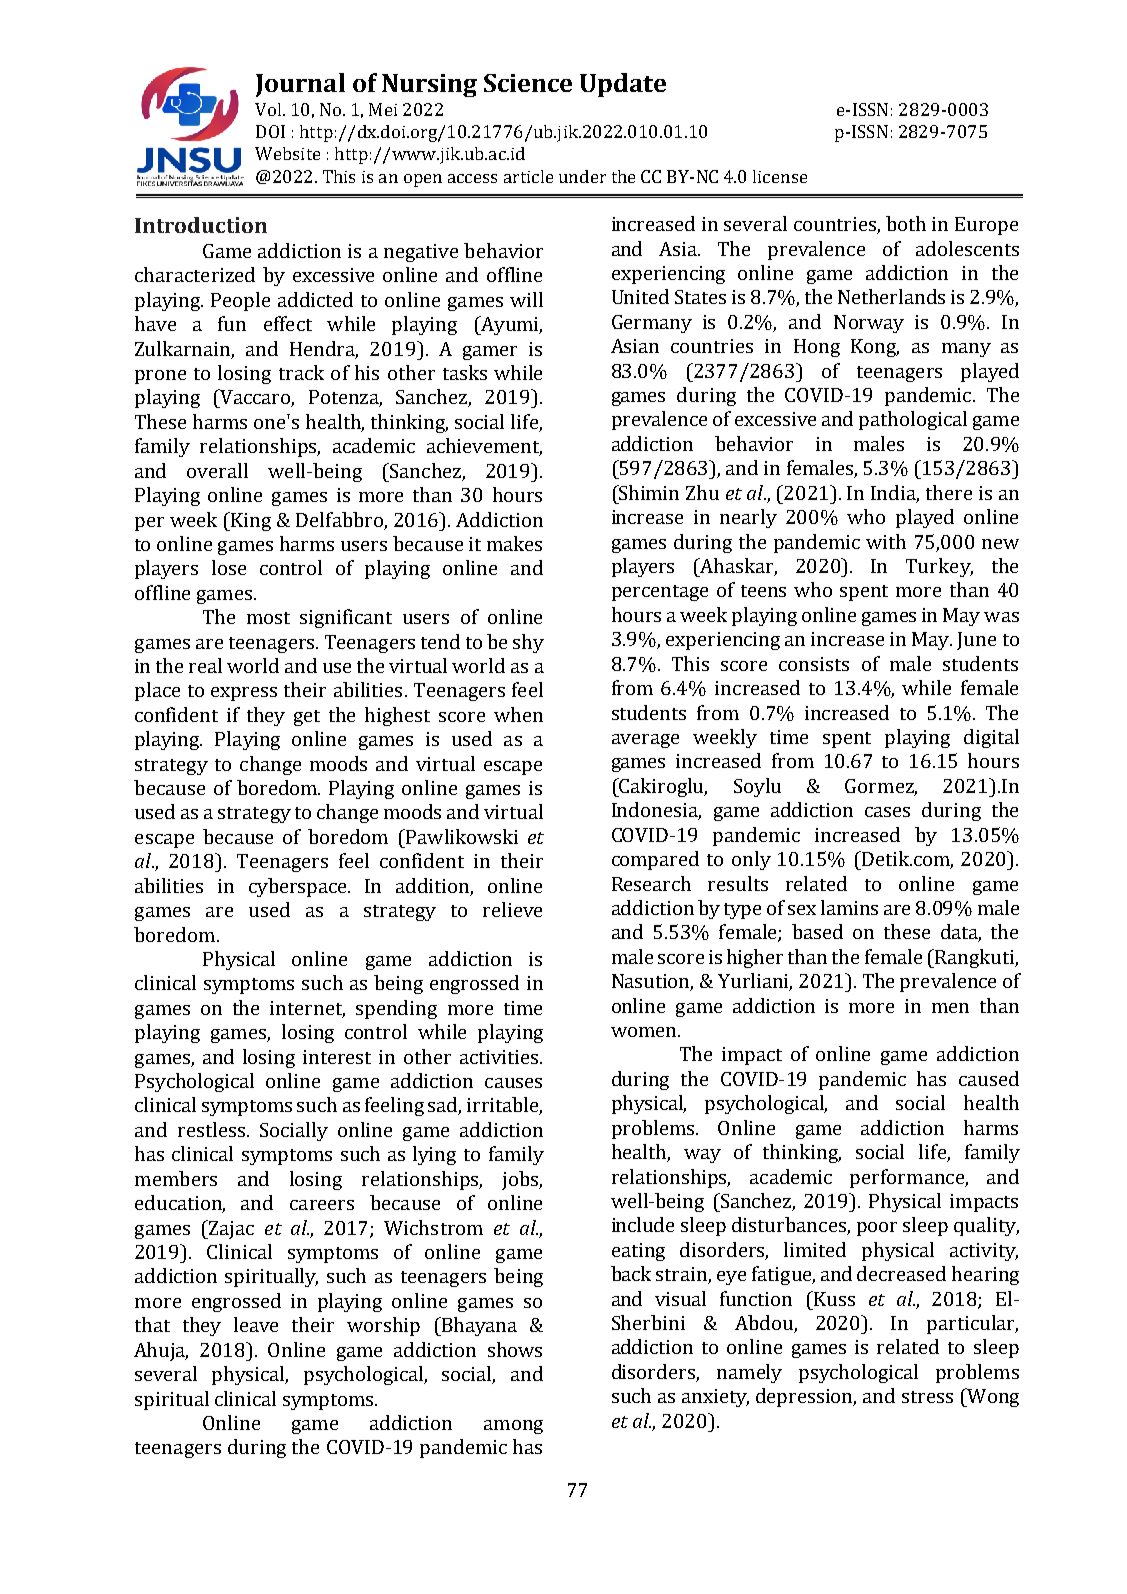 This image has width=1127, height=1594. I want to click on cases, so click(887, 812).
